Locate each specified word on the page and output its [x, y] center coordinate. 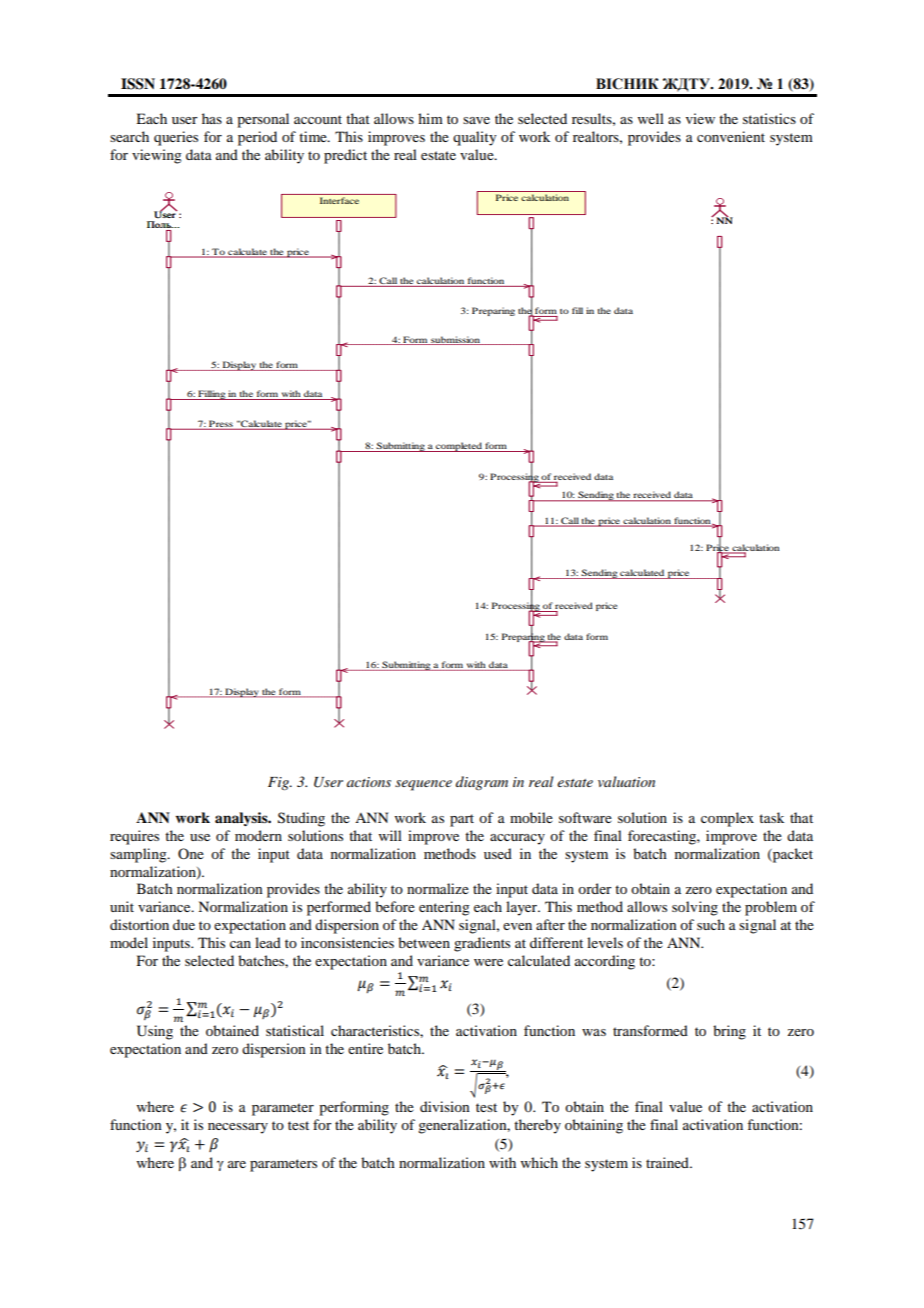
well [651, 118]
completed [459, 447]
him [430, 118]
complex [727, 819]
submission [455, 340]
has [212, 118]
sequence [423, 785]
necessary [238, 1128]
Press [221, 424]
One [191, 853]
